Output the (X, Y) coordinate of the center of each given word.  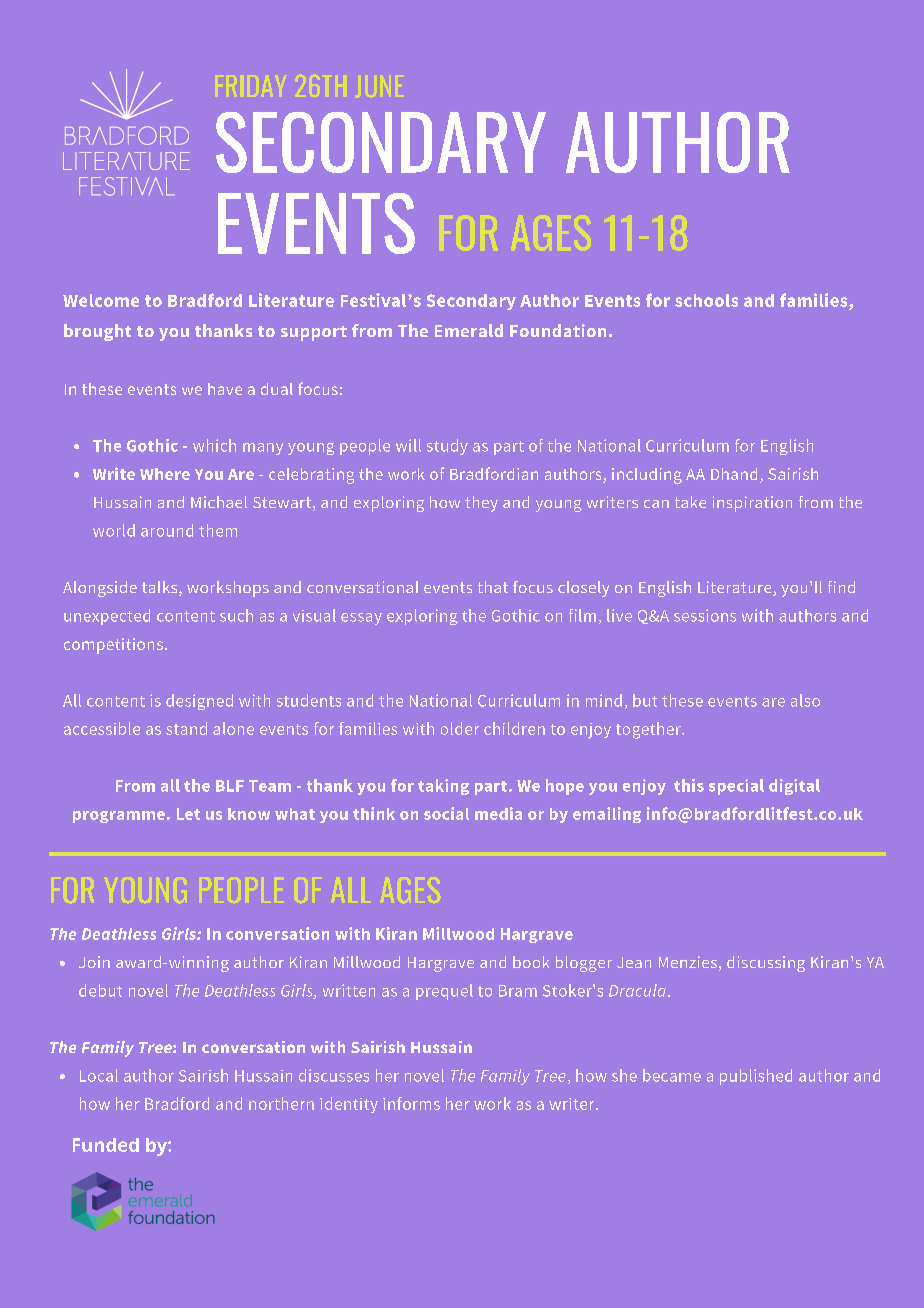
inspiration (752, 504)
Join (94, 962)
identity (349, 1105)
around (167, 530)
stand (186, 728)
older (460, 728)
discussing (766, 964)
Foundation (558, 330)
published (756, 1077)
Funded (106, 1145)
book (531, 962)
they (481, 504)
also (805, 700)
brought (97, 332)
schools (706, 300)
